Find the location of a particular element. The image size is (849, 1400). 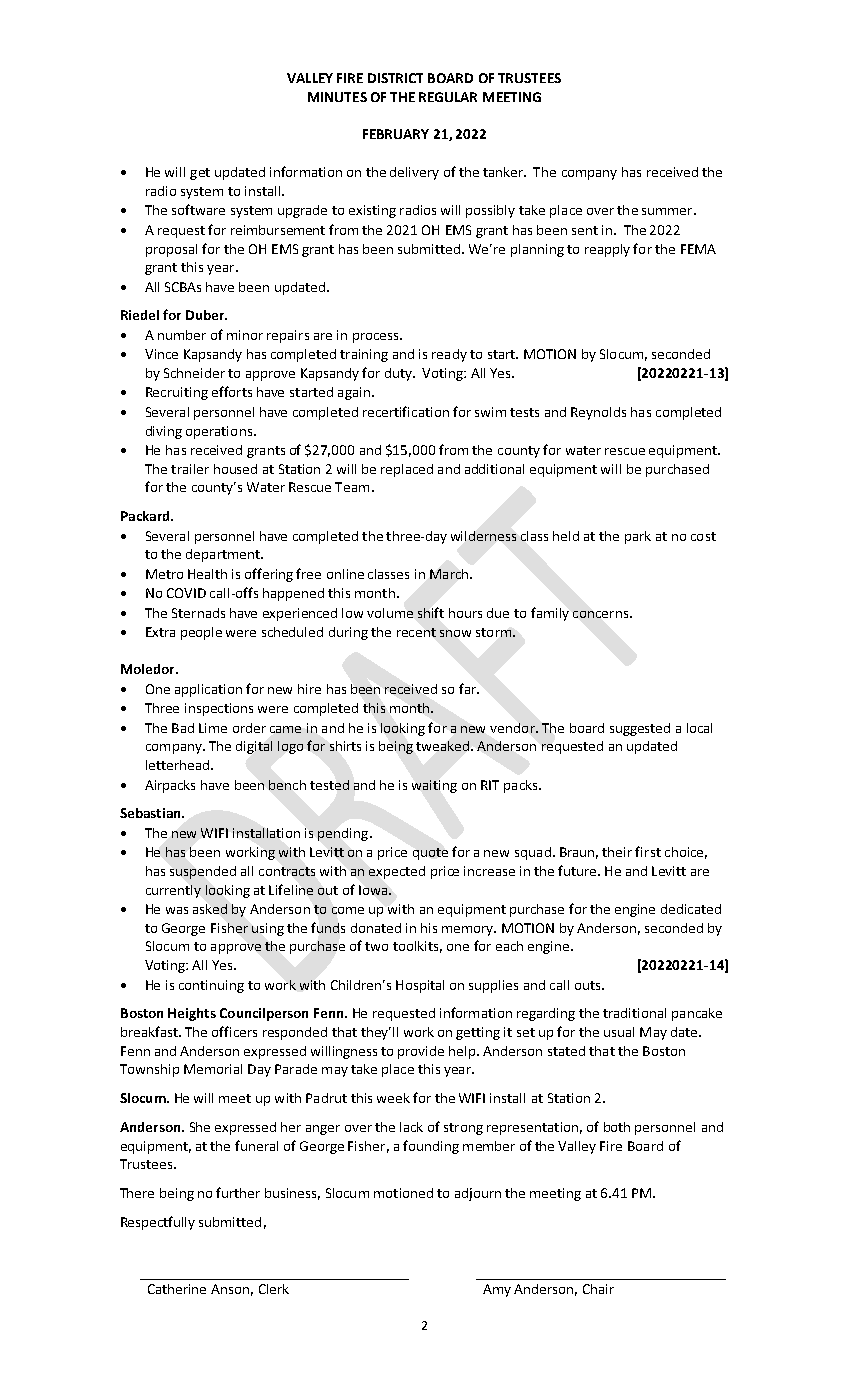

FEBRUARY is located at coordinates (396, 134).
